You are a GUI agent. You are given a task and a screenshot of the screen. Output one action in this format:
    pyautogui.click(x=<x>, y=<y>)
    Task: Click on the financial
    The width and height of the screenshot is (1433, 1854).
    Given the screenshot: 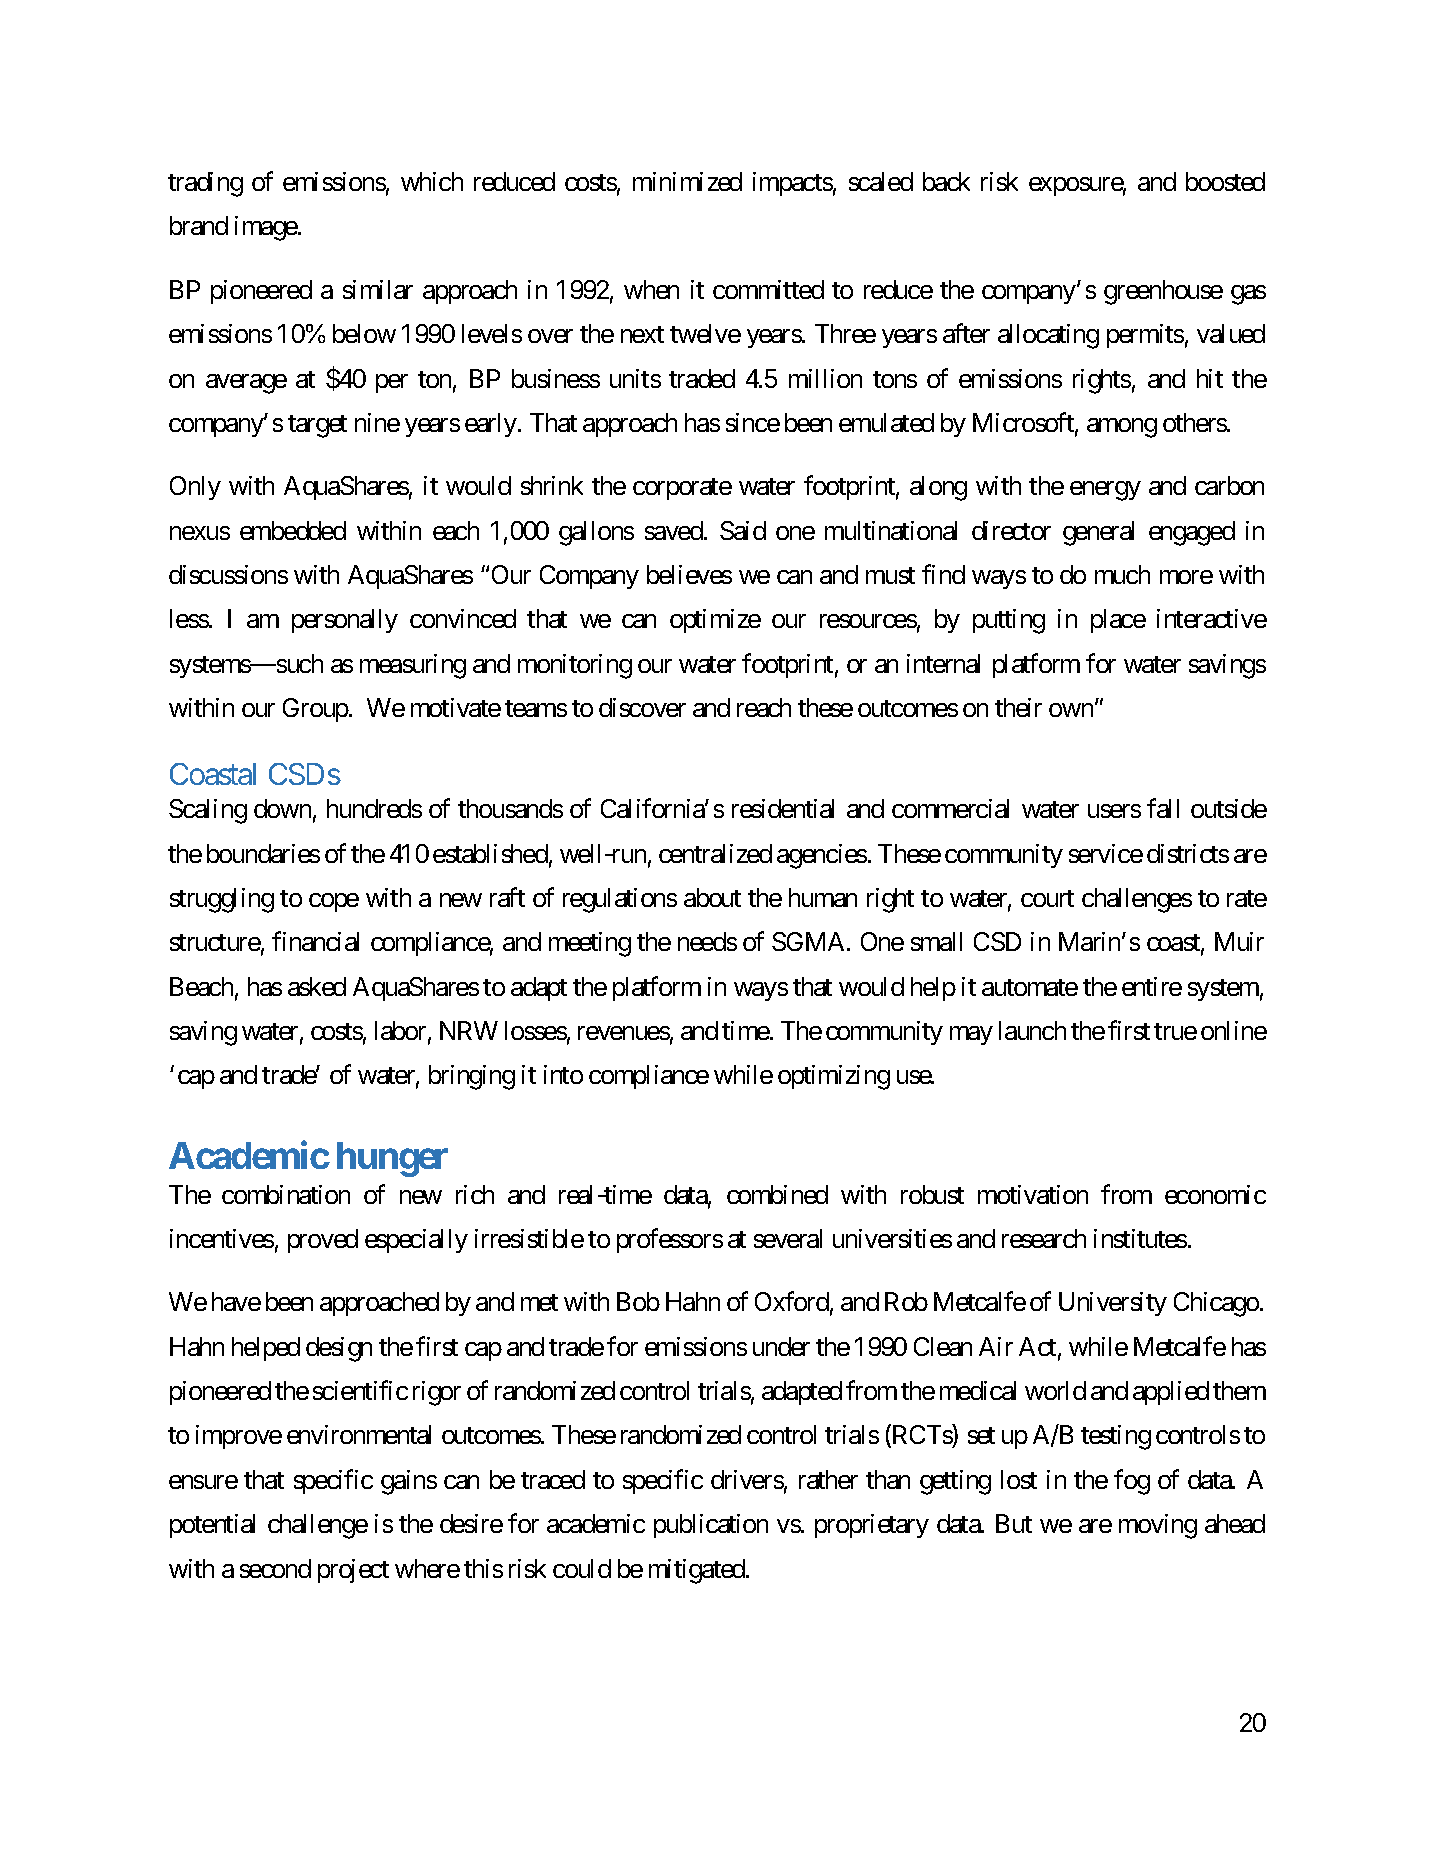 What is the action you would take?
    pyautogui.click(x=315, y=941)
